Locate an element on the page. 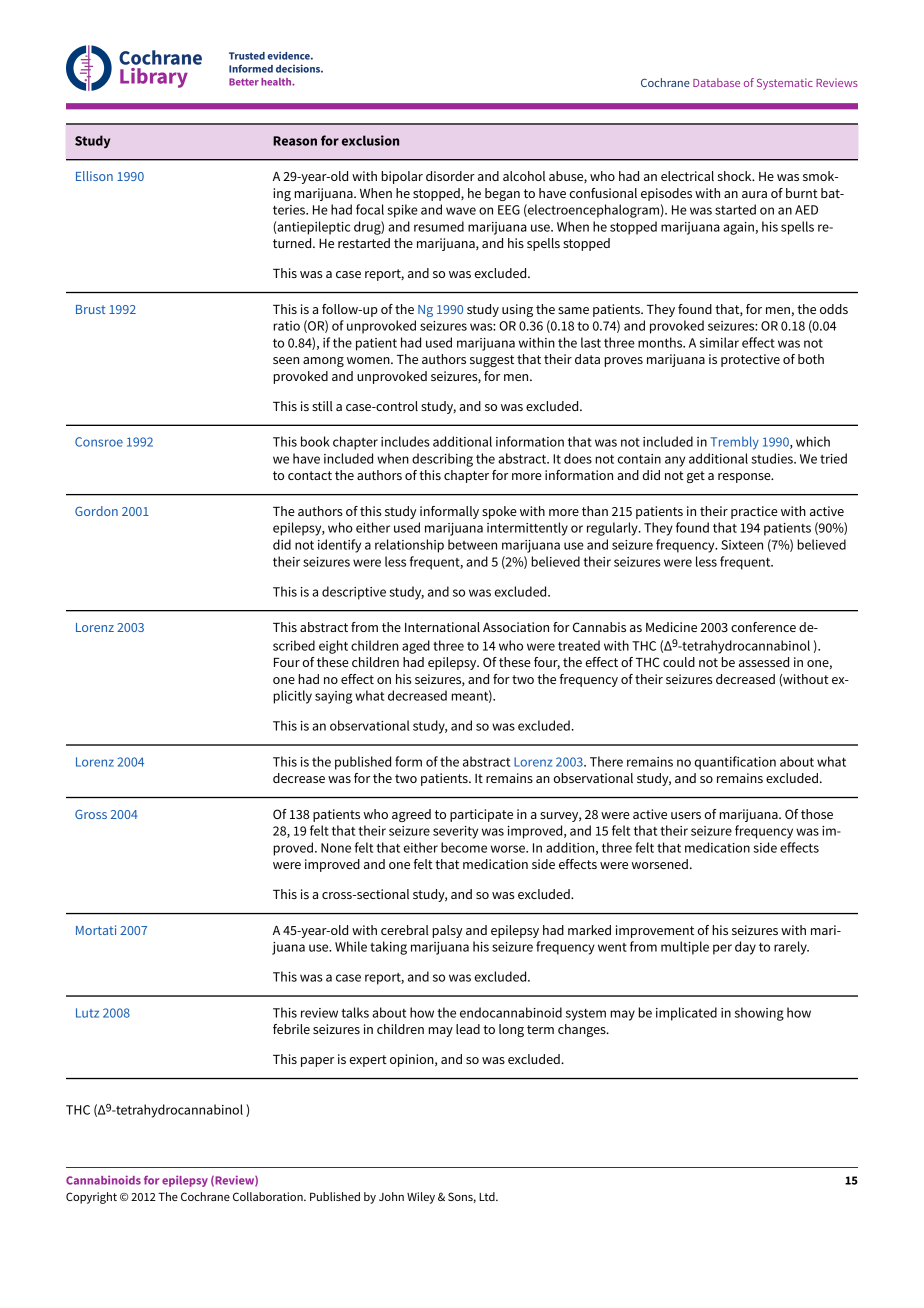 This image has height=1308, width=924. Better is located at coordinates (244, 82).
